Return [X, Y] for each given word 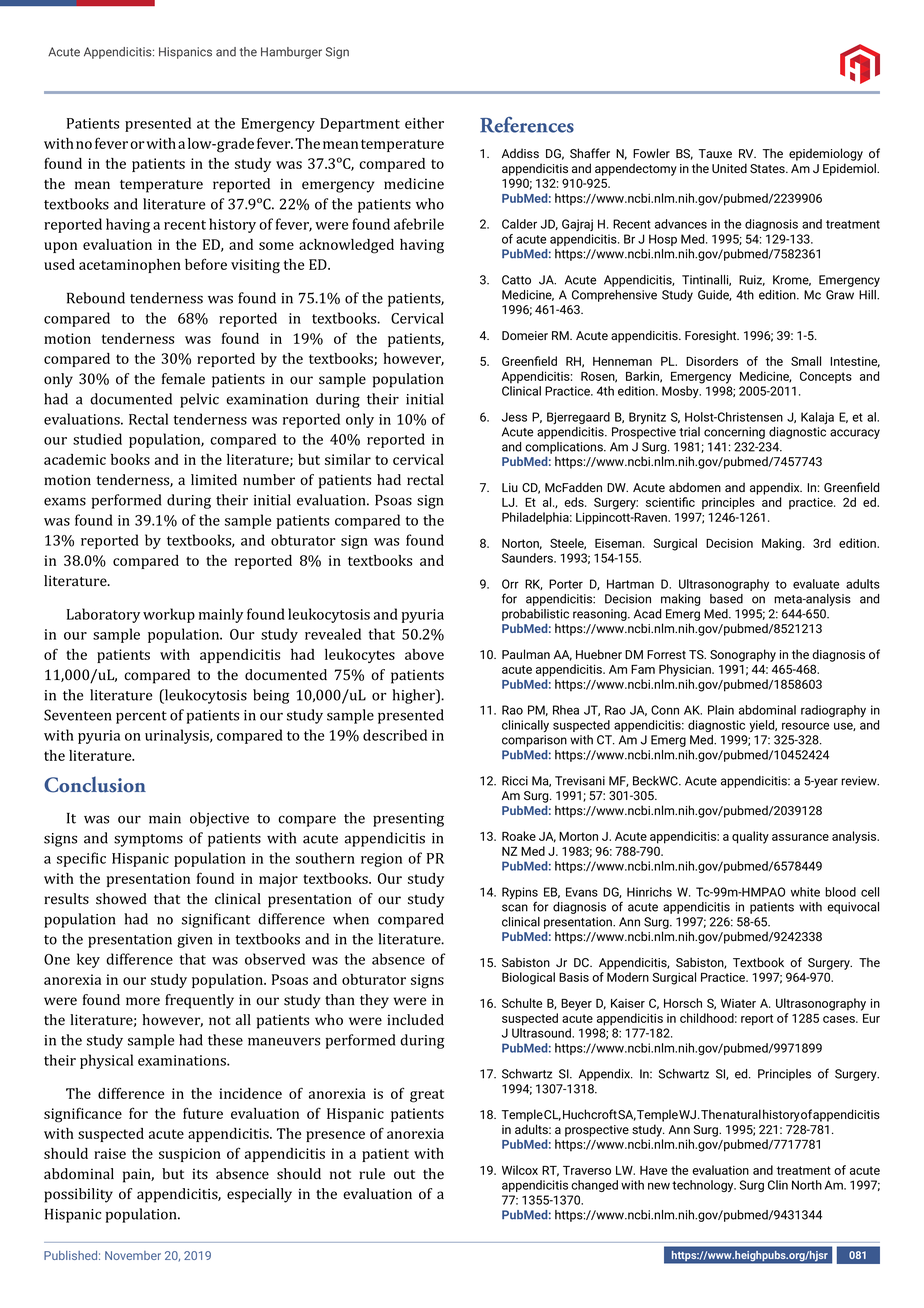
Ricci [515, 781]
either [424, 123]
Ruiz [752, 280]
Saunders [528, 558]
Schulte [522, 1003]
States [768, 168]
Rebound [96, 298]
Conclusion [95, 784]
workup [169, 615]
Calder [519, 224]
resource [805, 726]
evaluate [816, 584]
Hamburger [291, 53]
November [133, 1255]
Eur [871, 1018]
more [143, 1001]
